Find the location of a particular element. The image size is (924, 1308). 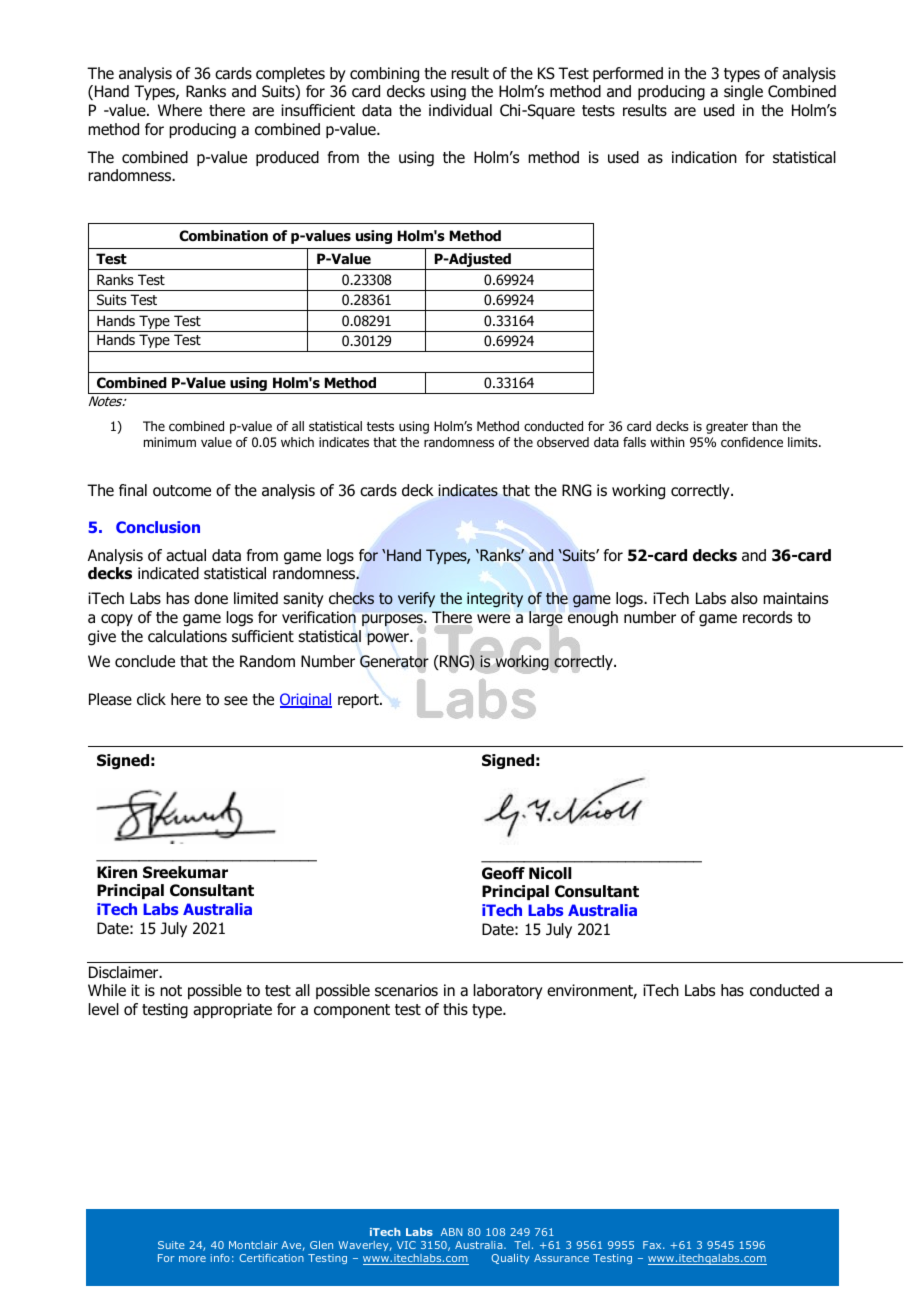

Disclaimer is located at coordinates (125, 972).
